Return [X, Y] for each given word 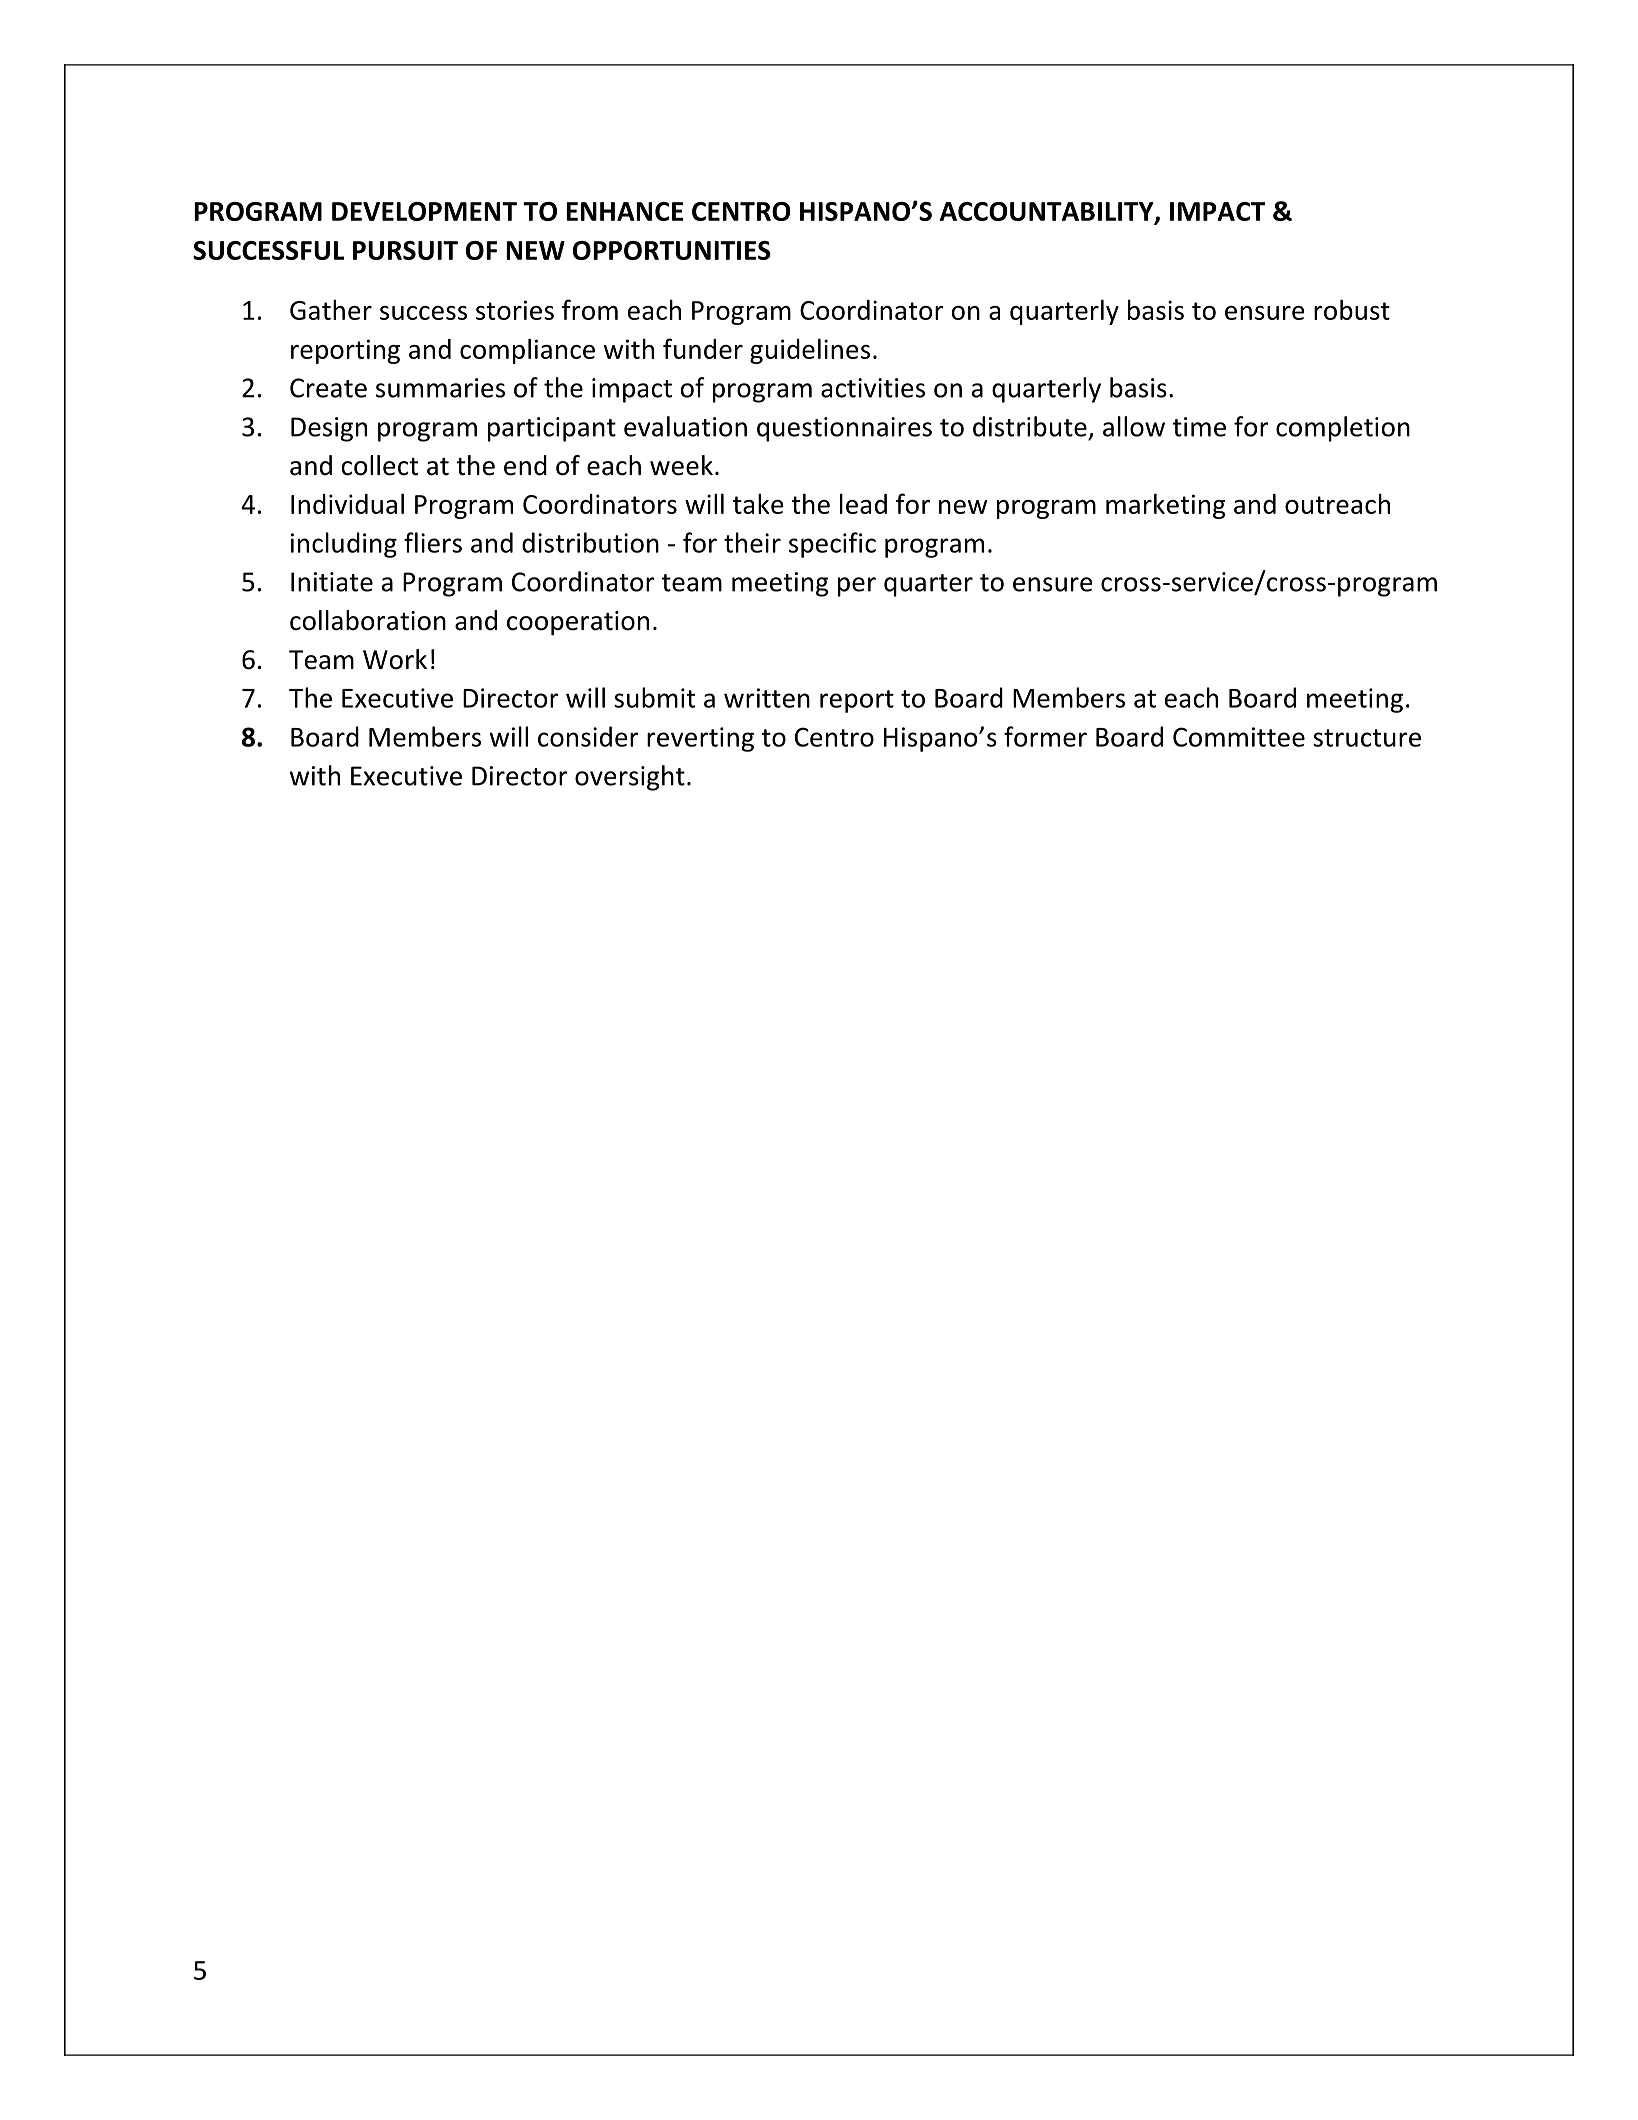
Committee [1239, 737]
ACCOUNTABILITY [1048, 213]
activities [873, 388]
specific [832, 545]
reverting [700, 739]
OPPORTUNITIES [672, 250]
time [1199, 427]
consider [588, 736]
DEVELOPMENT [424, 211]
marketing [1165, 506]
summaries [440, 388]
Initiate [332, 582]
